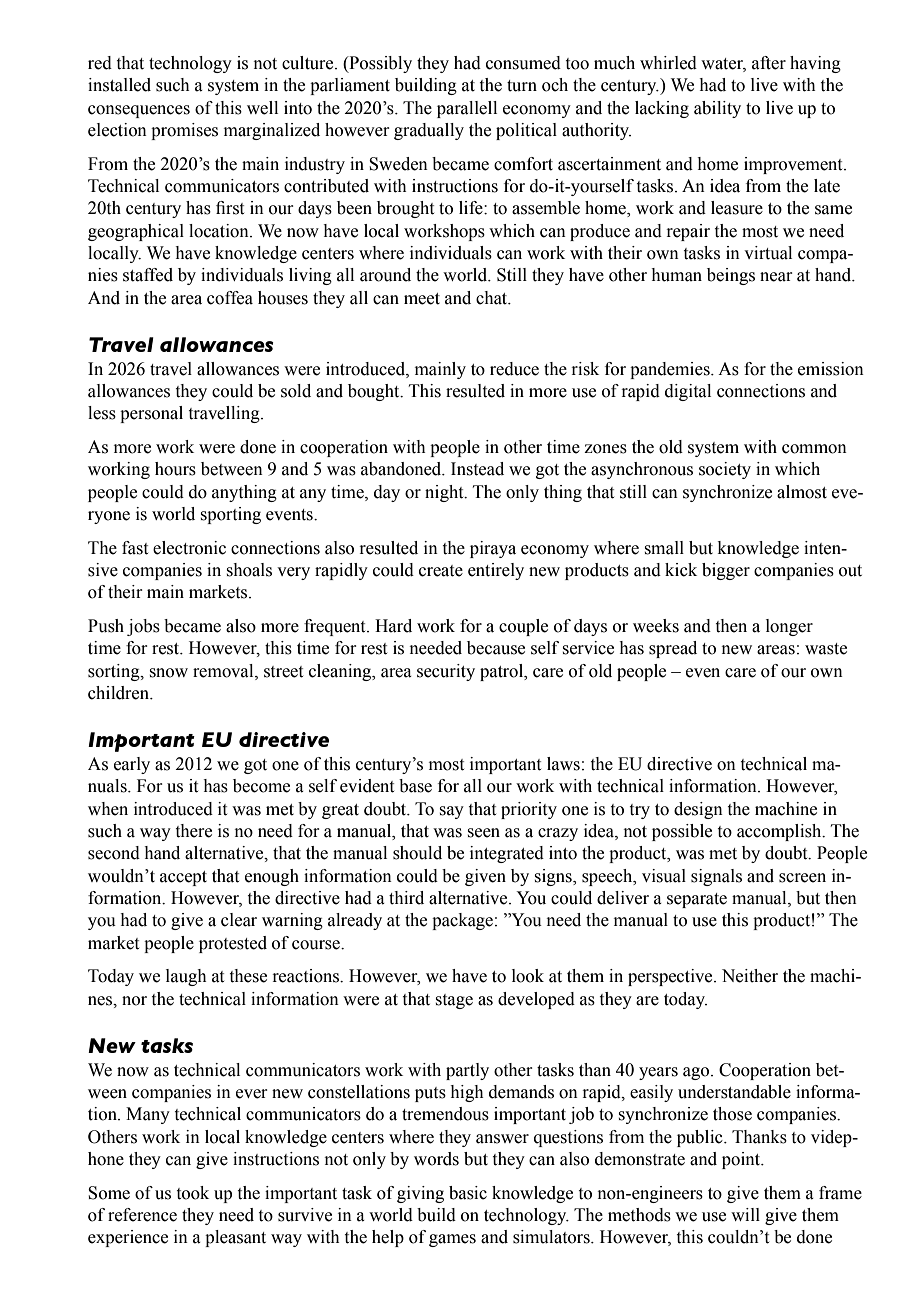 Image resolution: width=924 pixels, height=1308 pixels. Describe the element at coordinates (717, 109) in the image. I see `ability` at that location.
